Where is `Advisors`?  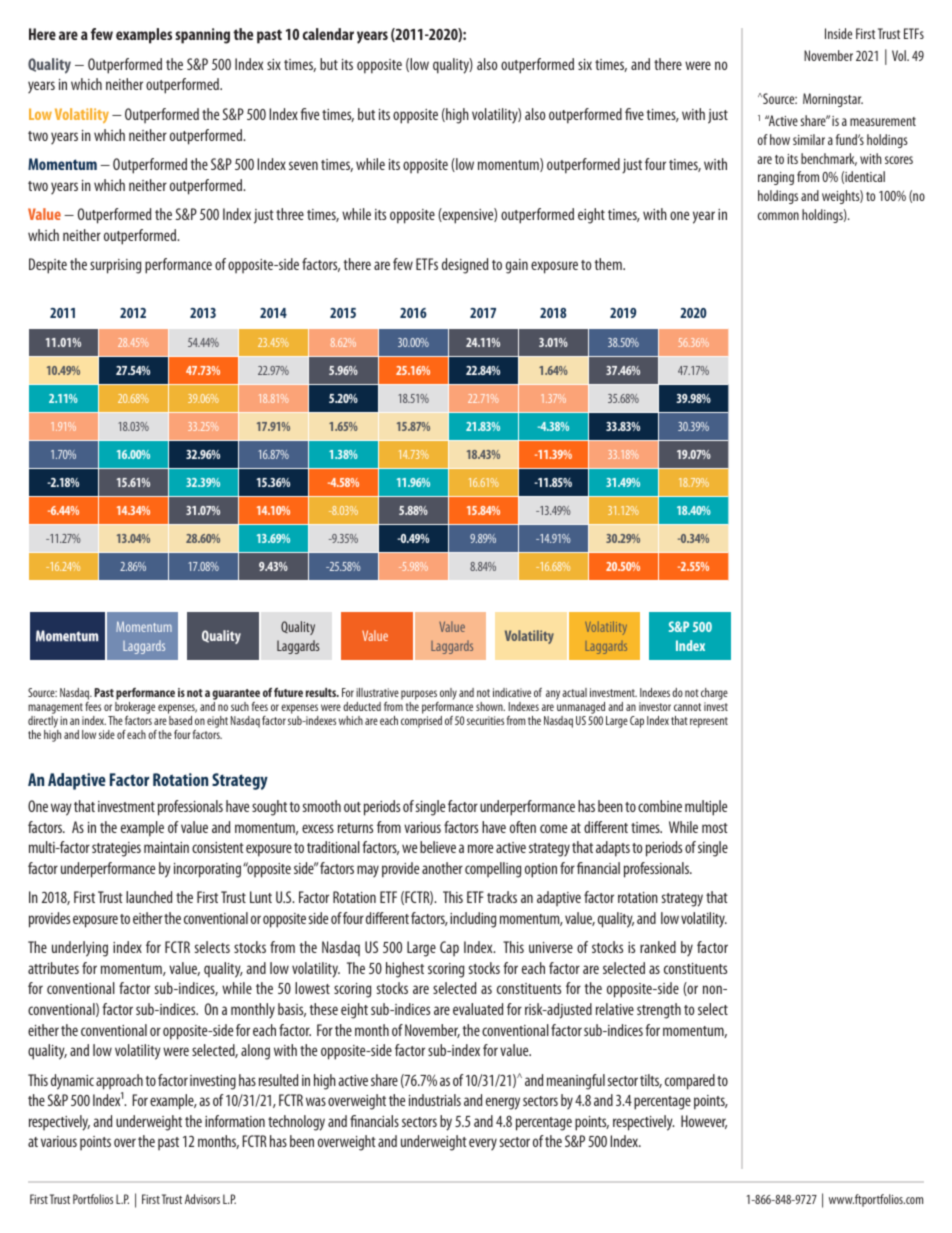
Advisors is located at coordinates (202, 1199).
